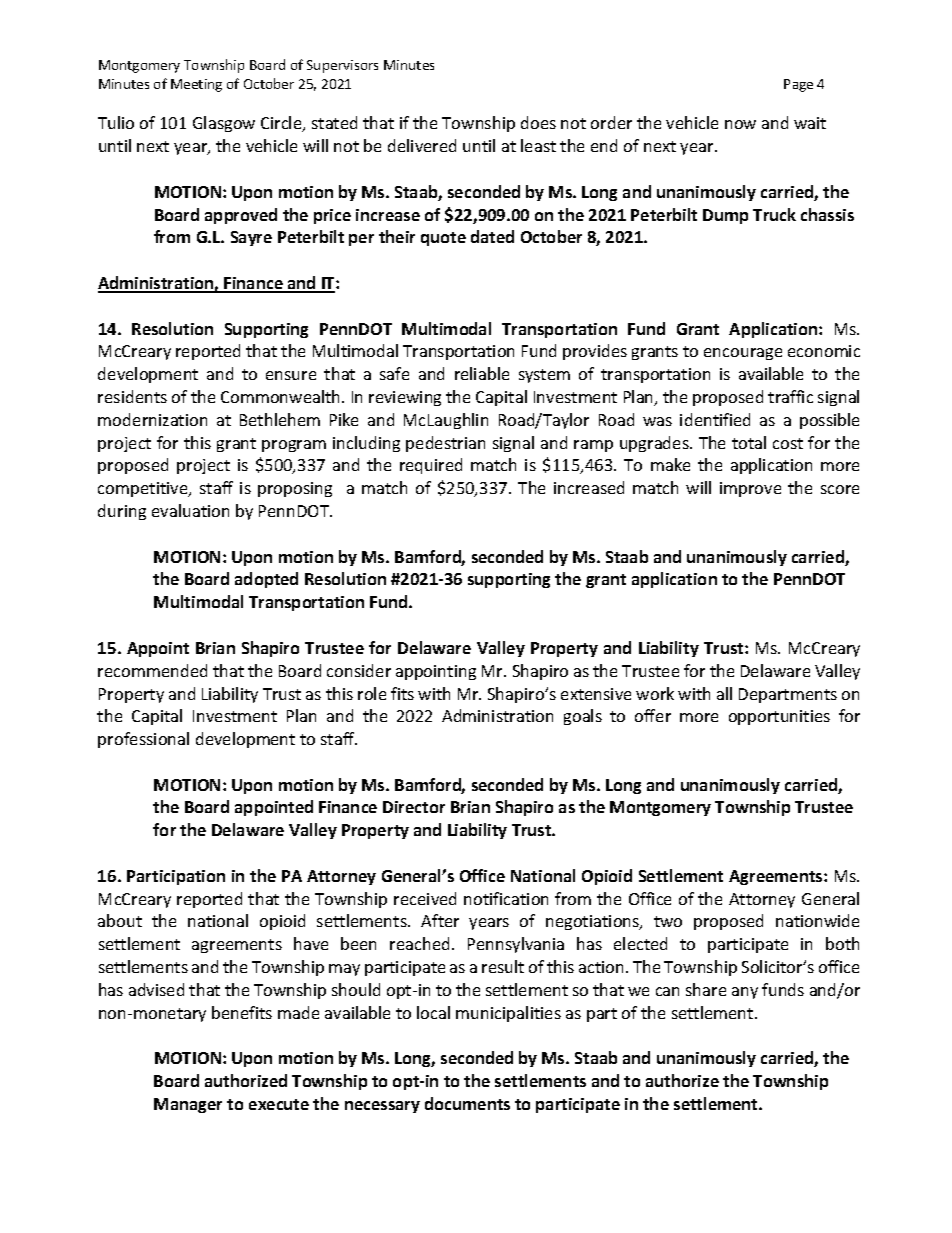 The width and height of the document is (952, 1233). I want to click on Meeting, so click(196, 85).
